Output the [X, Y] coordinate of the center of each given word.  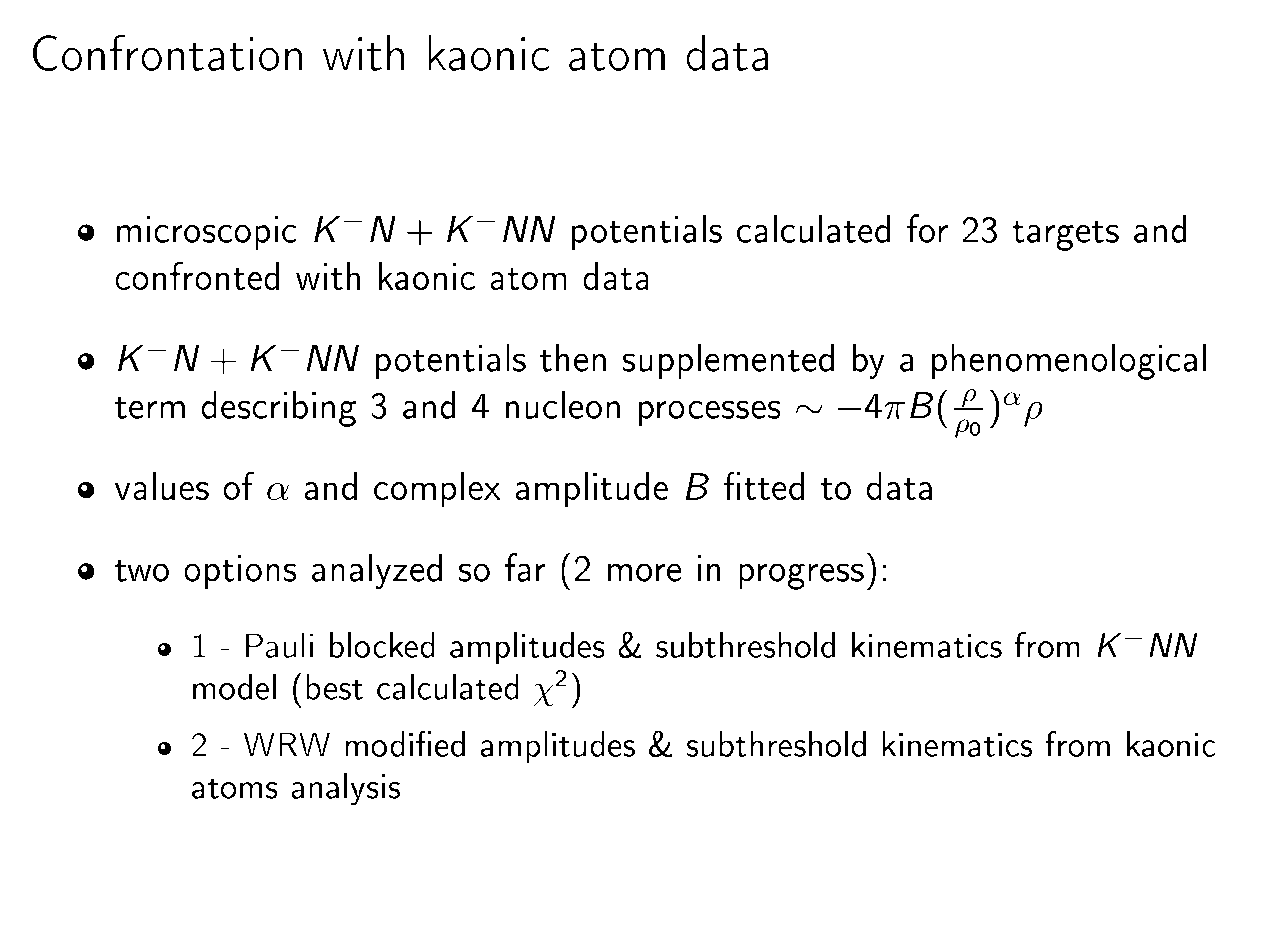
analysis [346, 789]
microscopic [207, 233]
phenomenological [1069, 361]
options [240, 571]
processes [710, 413]
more [645, 572]
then [573, 357]
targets [1065, 235]
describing [278, 408]
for [927, 228]
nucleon [563, 404]
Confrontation [167, 52]
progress [801, 576]
